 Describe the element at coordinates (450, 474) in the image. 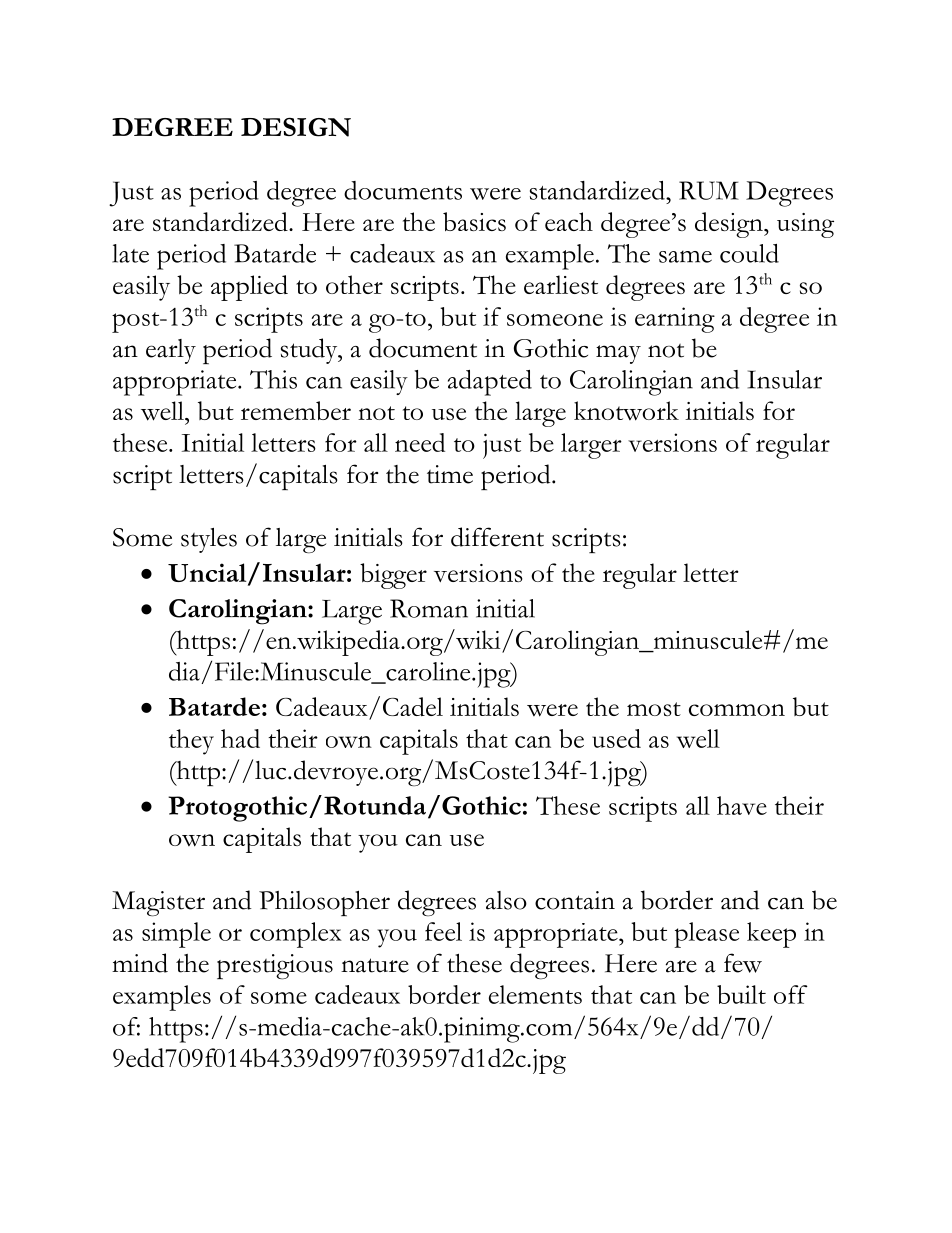

I see `time` at that location.
